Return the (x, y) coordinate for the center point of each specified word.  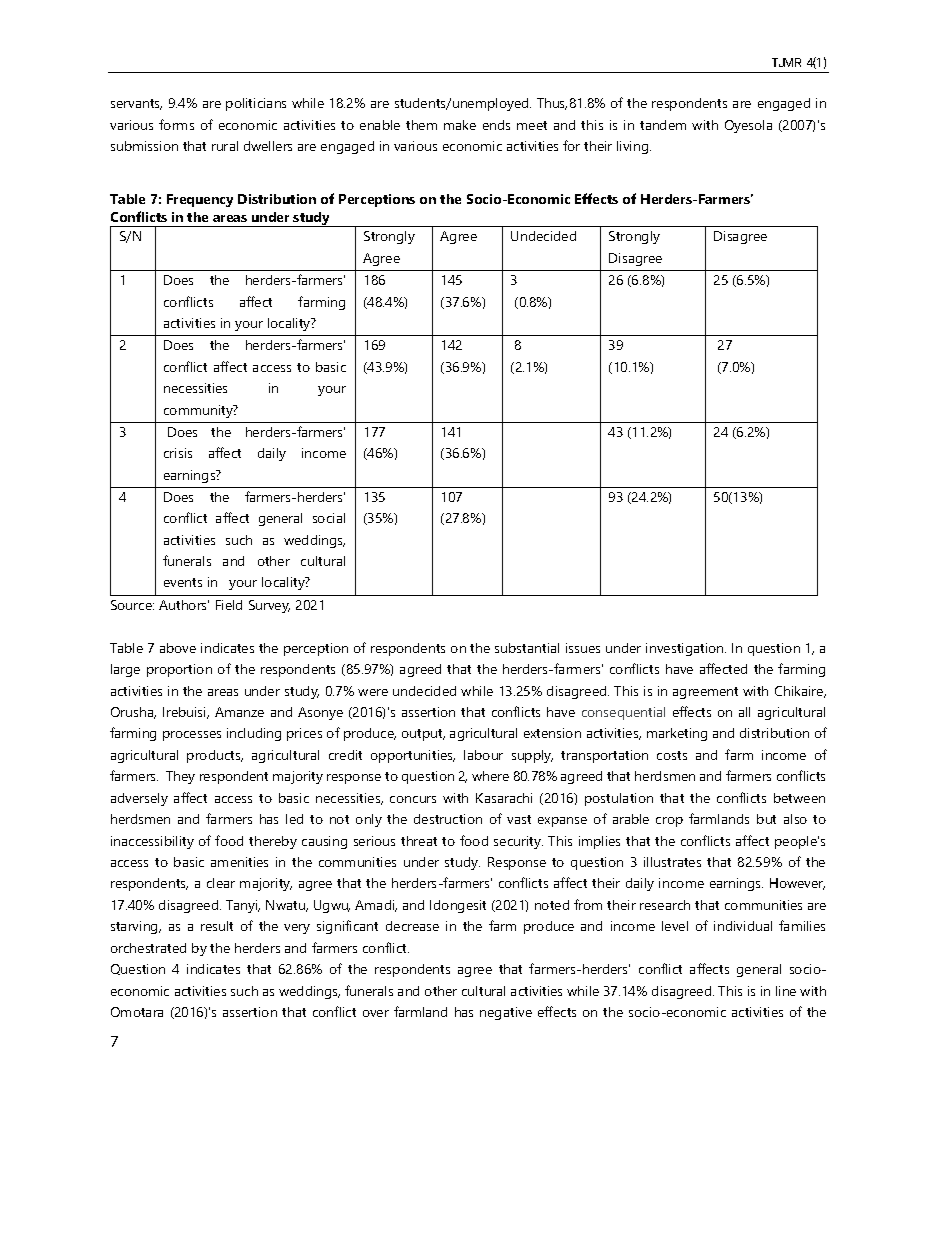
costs (672, 755)
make (460, 125)
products (215, 756)
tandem (663, 125)
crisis (178, 453)
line (786, 991)
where (490, 776)
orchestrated (148, 948)
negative (506, 1013)
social (329, 518)
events (183, 582)
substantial (527, 648)
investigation (686, 649)
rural (225, 146)
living (634, 147)
